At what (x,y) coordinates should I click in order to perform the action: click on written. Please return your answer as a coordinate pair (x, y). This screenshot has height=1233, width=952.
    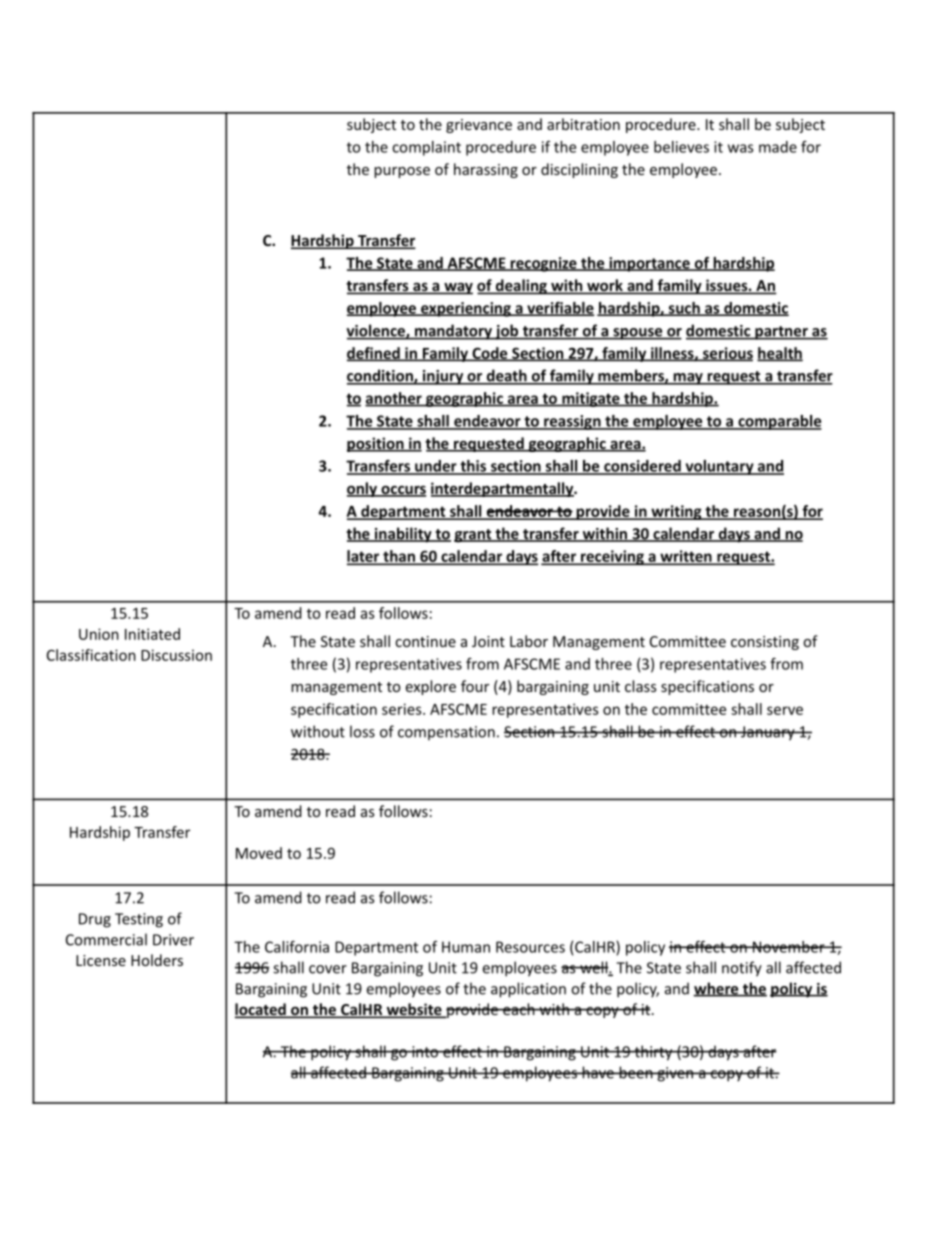
    Looking at the image, I should click on (686, 557).
